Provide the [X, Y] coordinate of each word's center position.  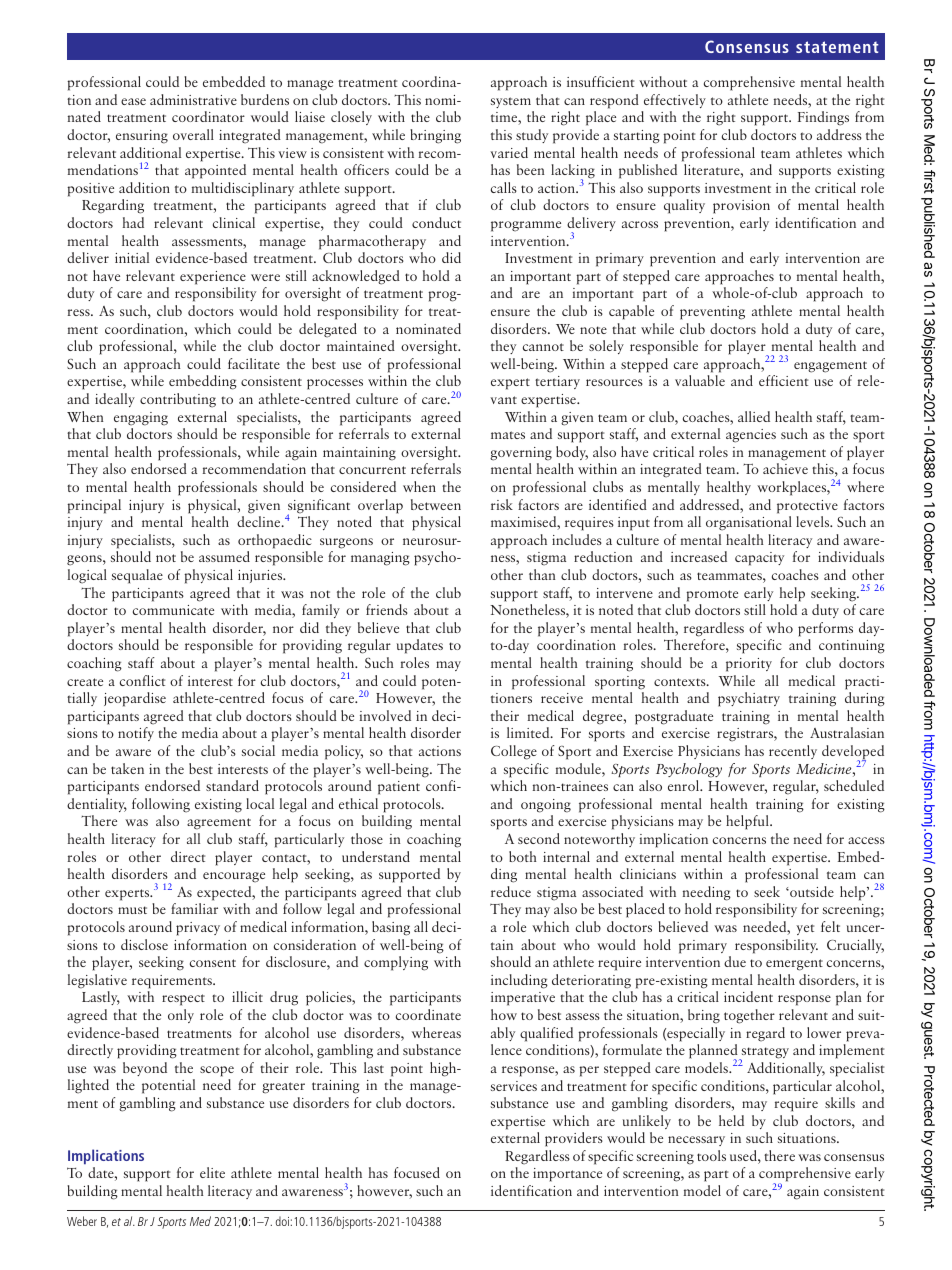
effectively [675, 101]
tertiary [557, 382]
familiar [194, 908]
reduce [511, 891]
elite [212, 1172]
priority [749, 665]
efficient [783, 380]
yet [805, 929]
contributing [178, 400]
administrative [193, 99]
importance [567, 1175]
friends [387, 609]
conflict [142, 680]
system [511, 102]
